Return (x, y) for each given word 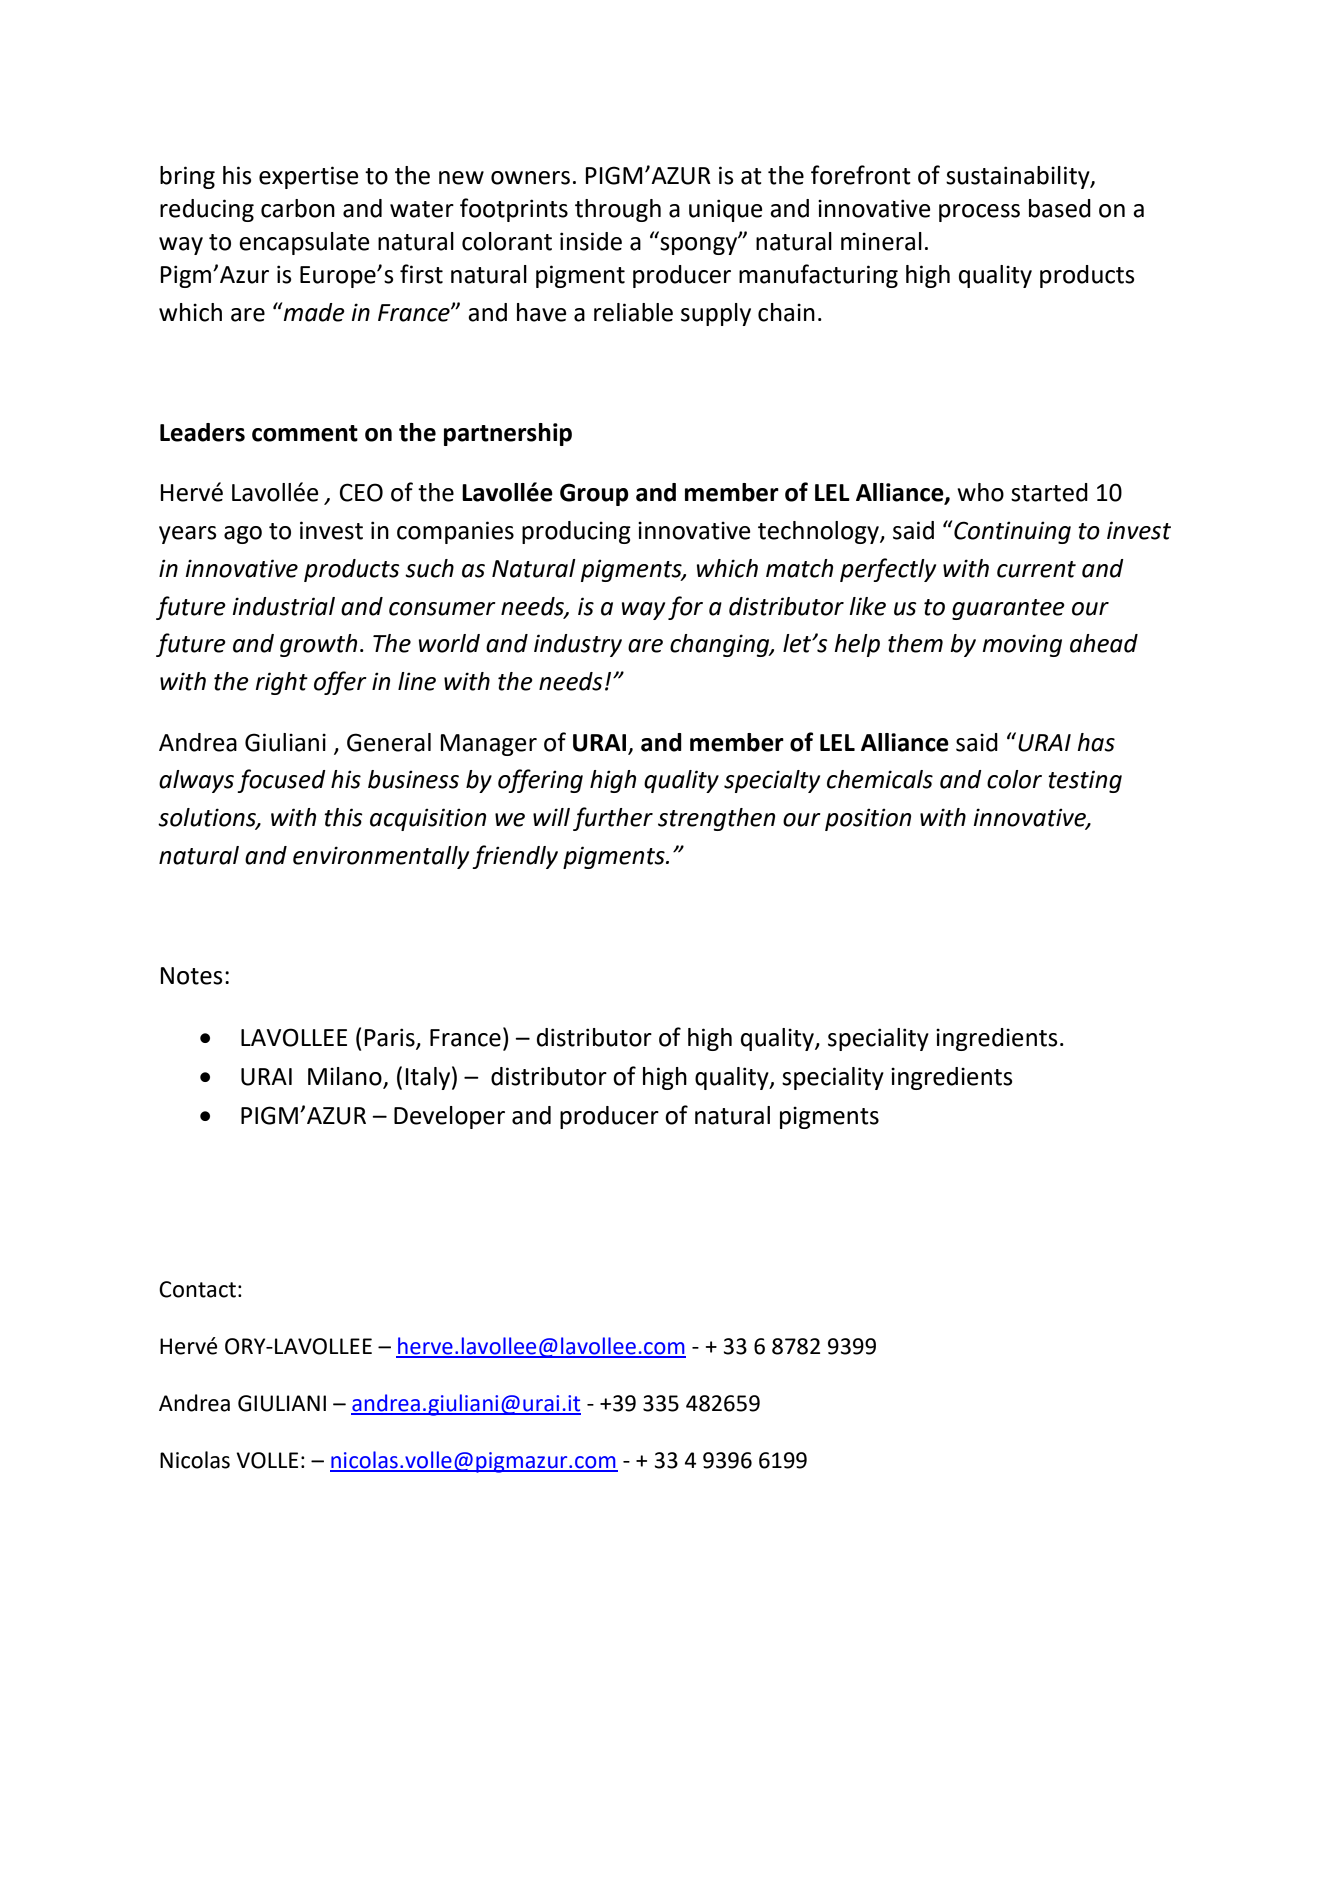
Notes (191, 976)
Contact (197, 1289)
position (868, 820)
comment (305, 433)
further (613, 819)
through (618, 210)
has (1096, 742)
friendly (515, 857)
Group (594, 494)
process (979, 213)
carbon (298, 208)
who (980, 492)
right (281, 683)
